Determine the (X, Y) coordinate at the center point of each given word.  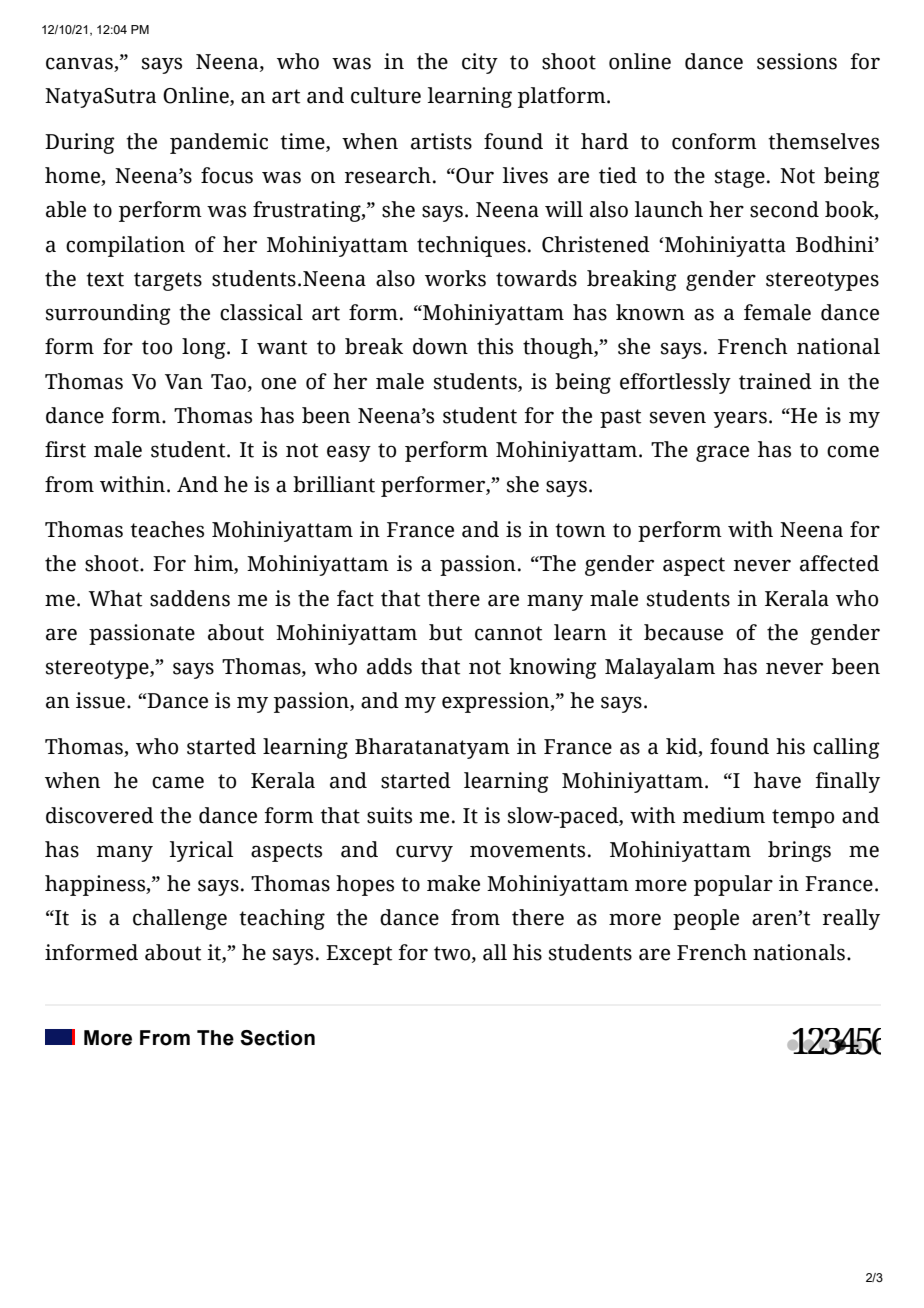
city (480, 63)
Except (359, 955)
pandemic (219, 143)
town (580, 530)
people (706, 919)
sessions (797, 61)
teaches (167, 529)
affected (839, 563)
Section (277, 1038)
